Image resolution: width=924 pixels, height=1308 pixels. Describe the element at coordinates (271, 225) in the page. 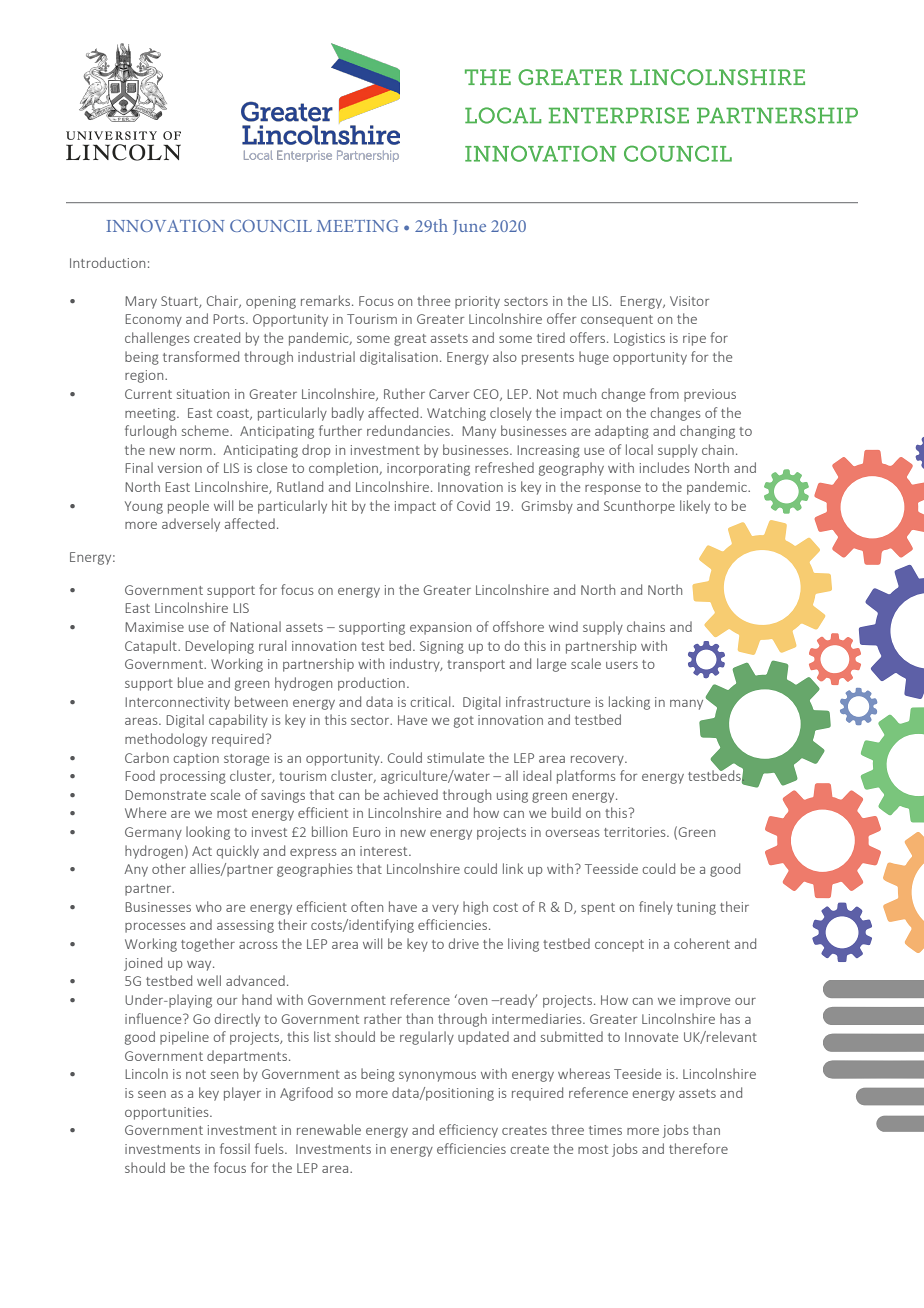

I see `COUNCIL` at that location.
